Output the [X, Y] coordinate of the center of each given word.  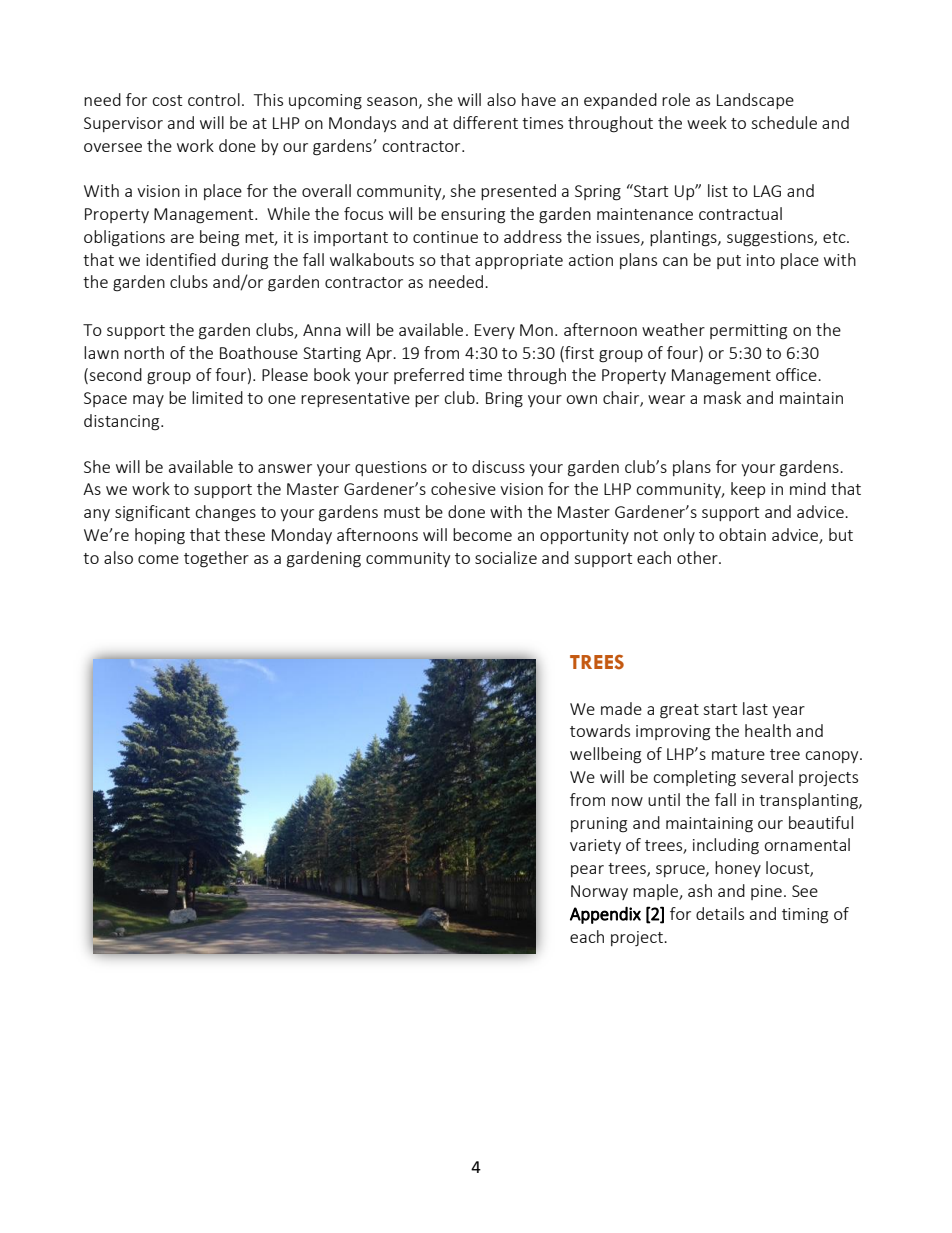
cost [167, 100]
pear [587, 871]
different [485, 122]
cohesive [463, 488]
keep [748, 490]
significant [152, 513]
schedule [784, 122]
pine [766, 892]
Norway [599, 892]
